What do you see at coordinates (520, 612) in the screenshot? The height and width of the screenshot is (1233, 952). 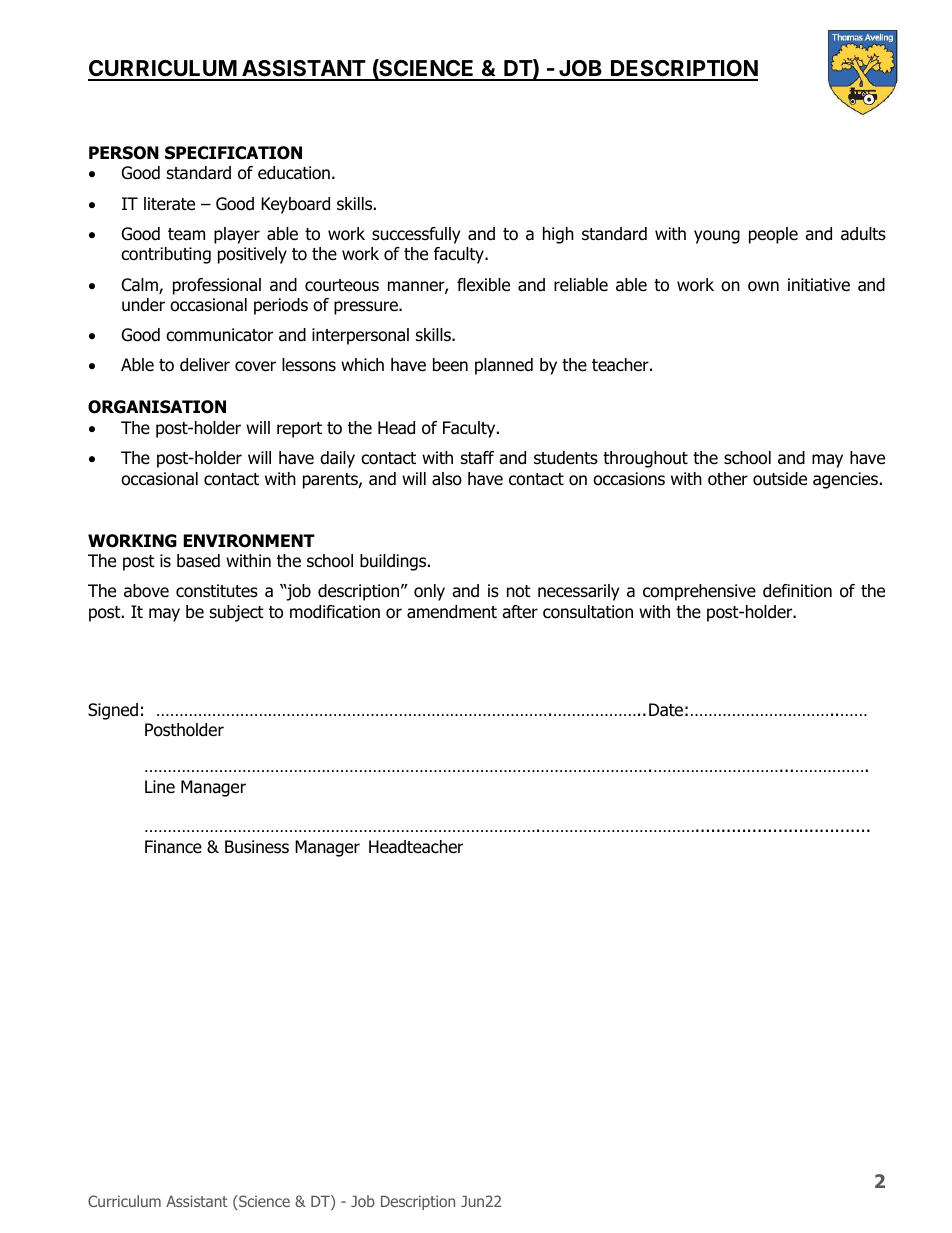 I see `after` at bounding box center [520, 612].
